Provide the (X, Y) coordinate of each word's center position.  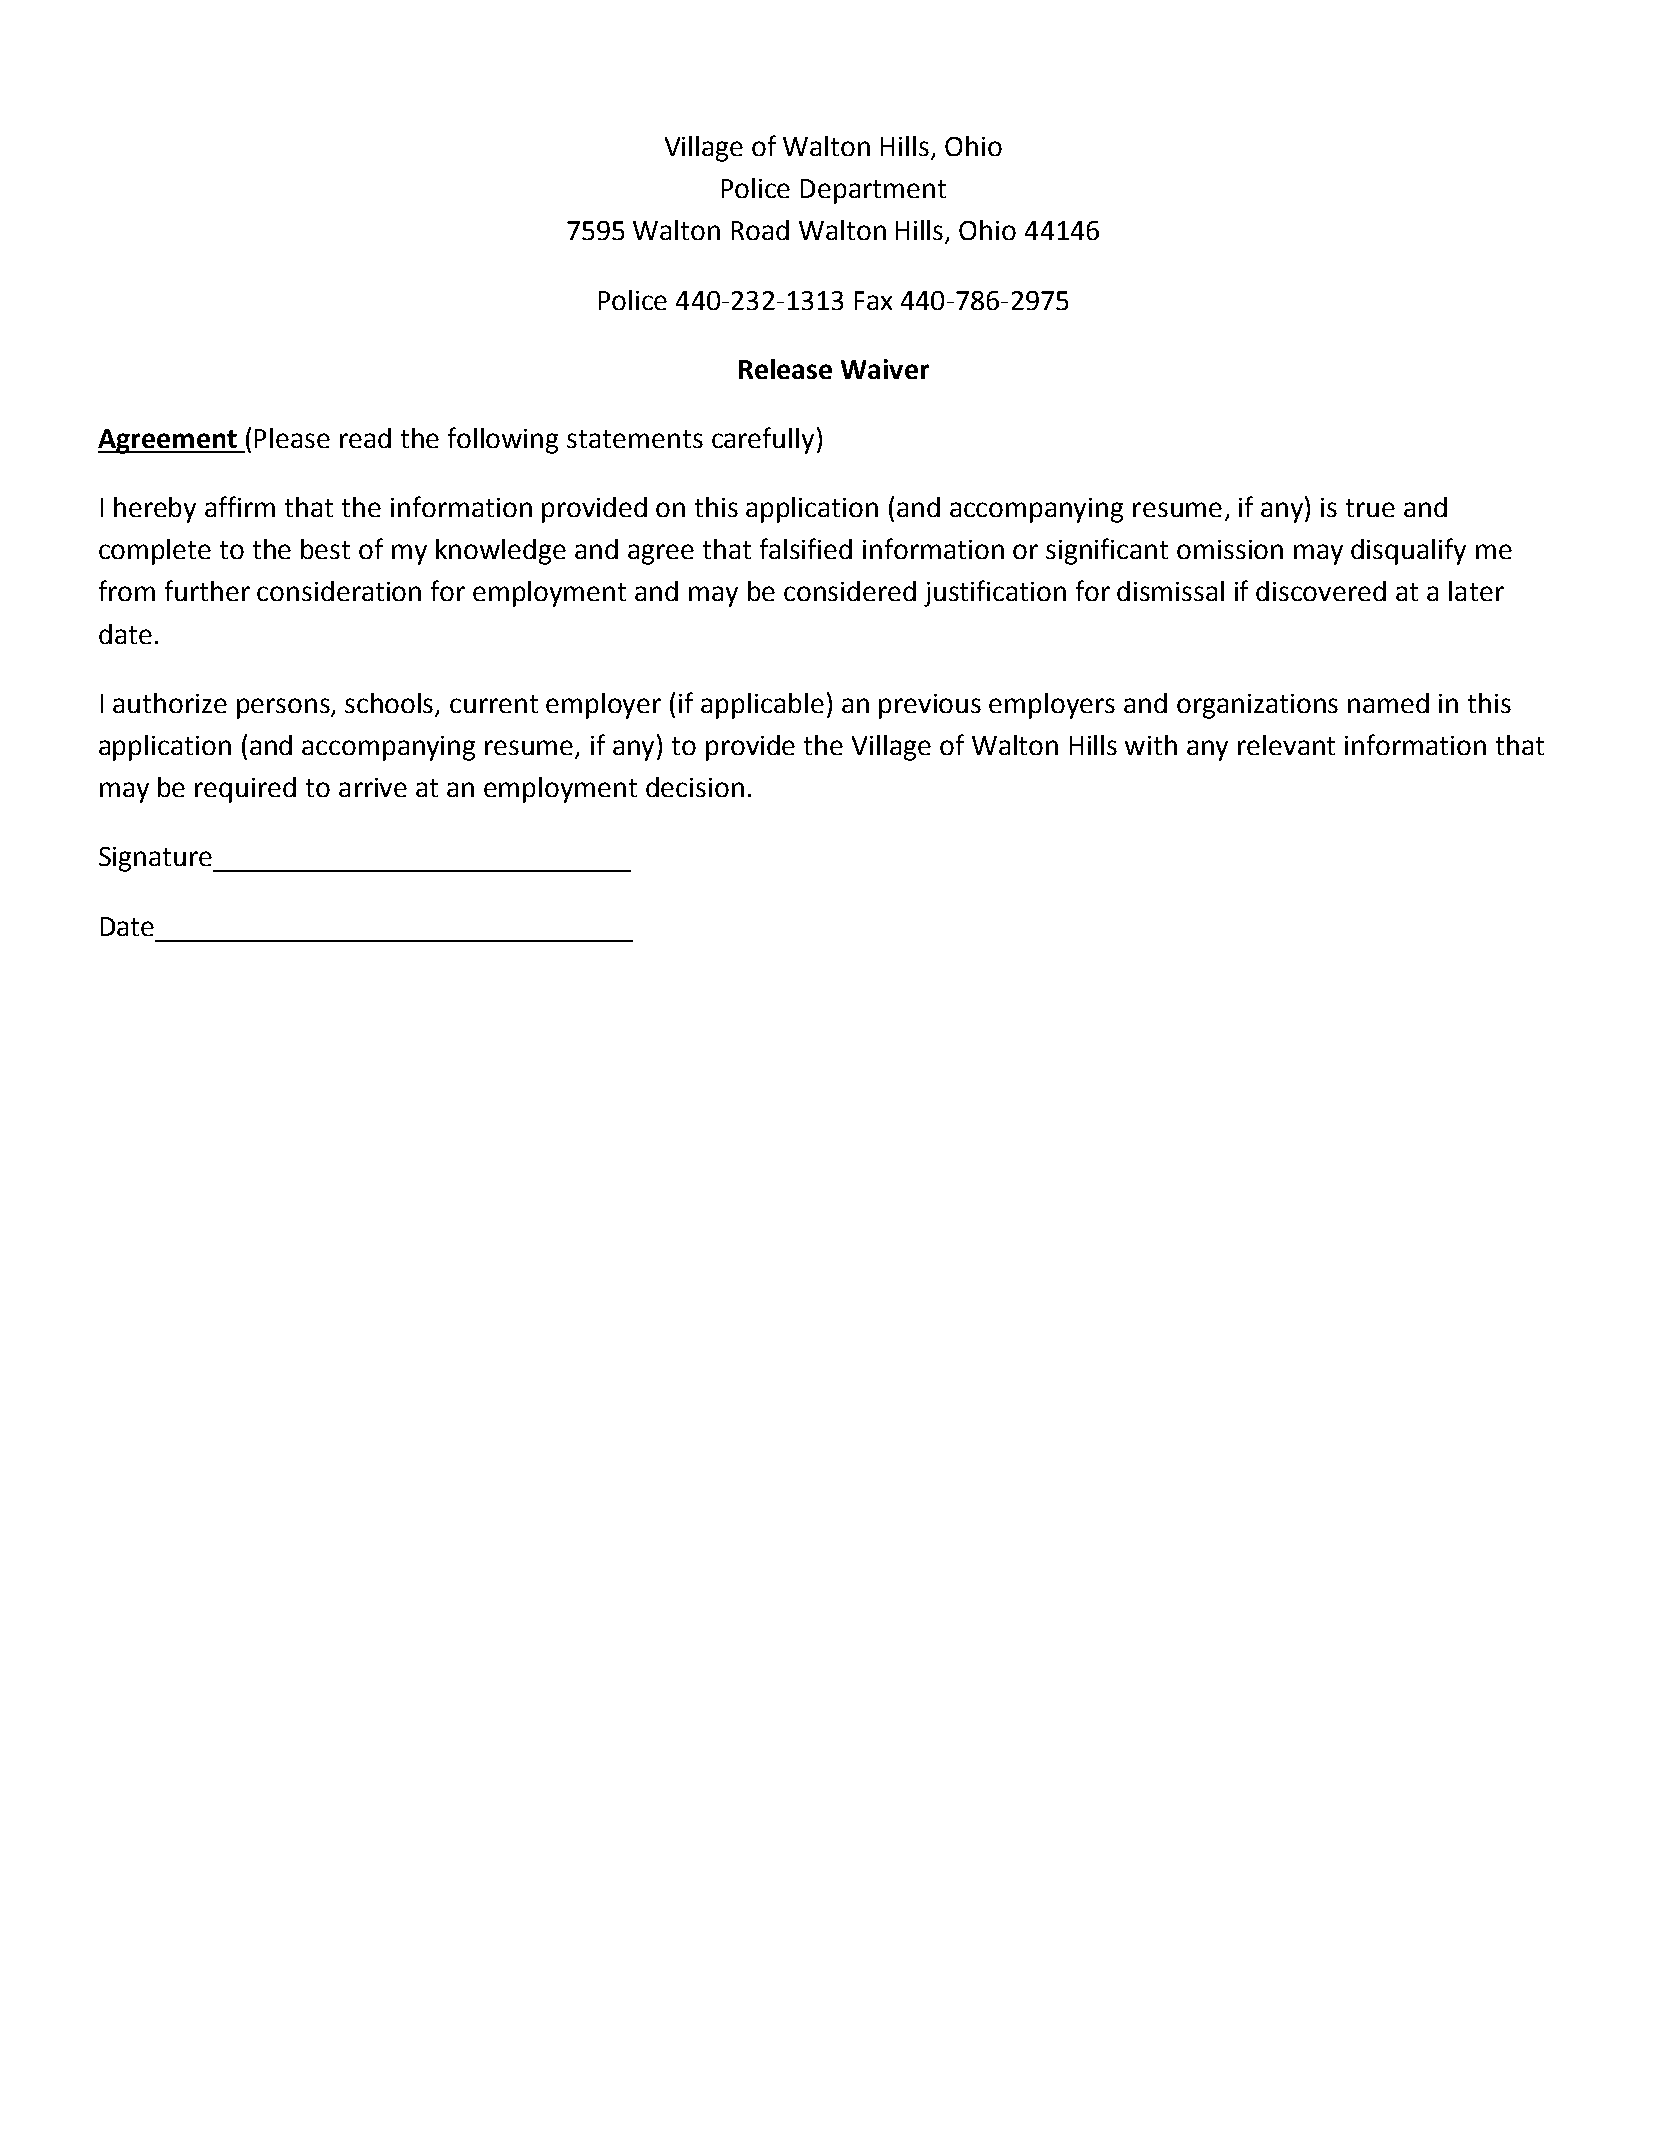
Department (873, 191)
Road (760, 230)
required (245, 790)
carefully (763, 440)
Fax (873, 300)
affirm (240, 506)
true (1370, 508)
